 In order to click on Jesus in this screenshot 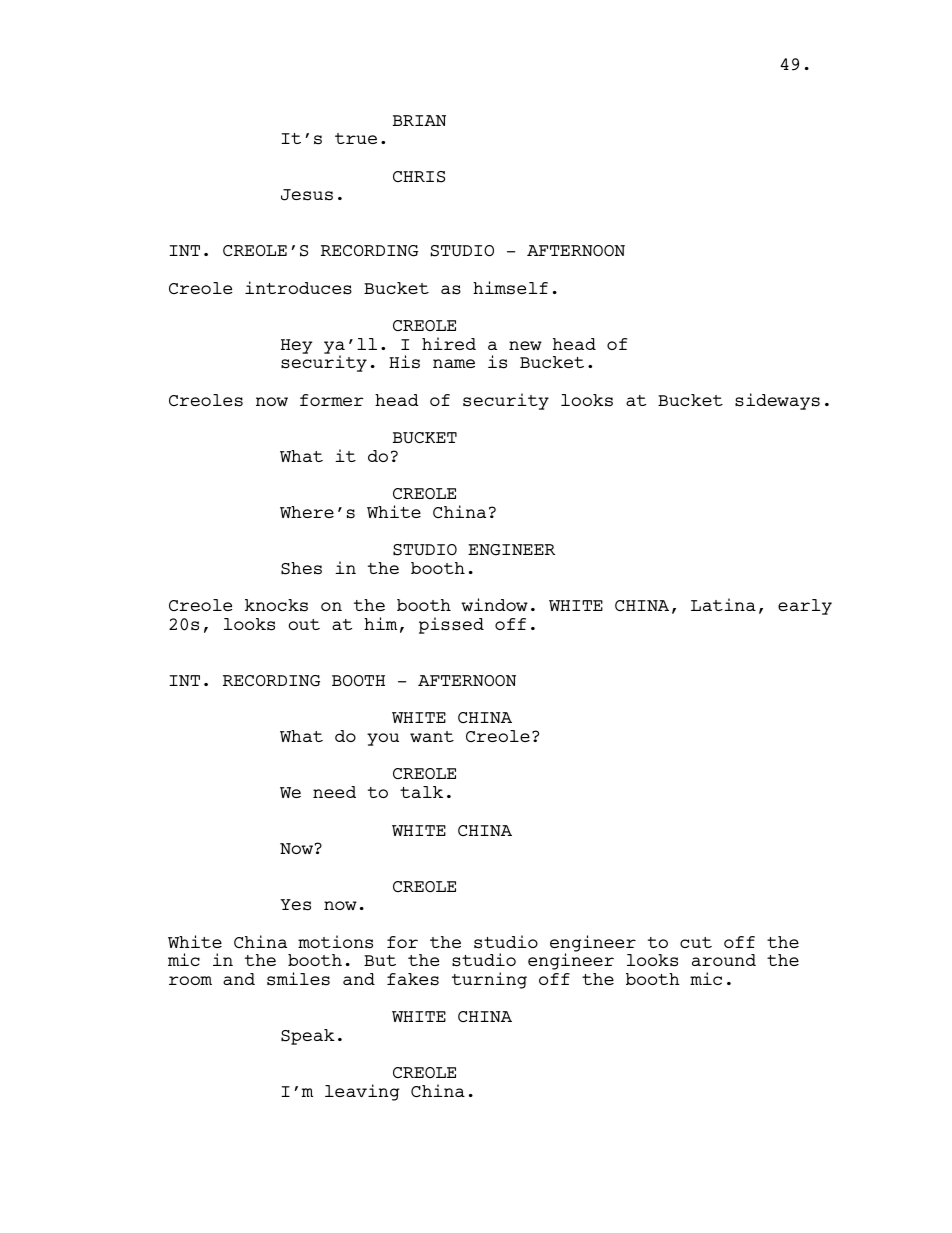, I will do `click(307, 195)`.
